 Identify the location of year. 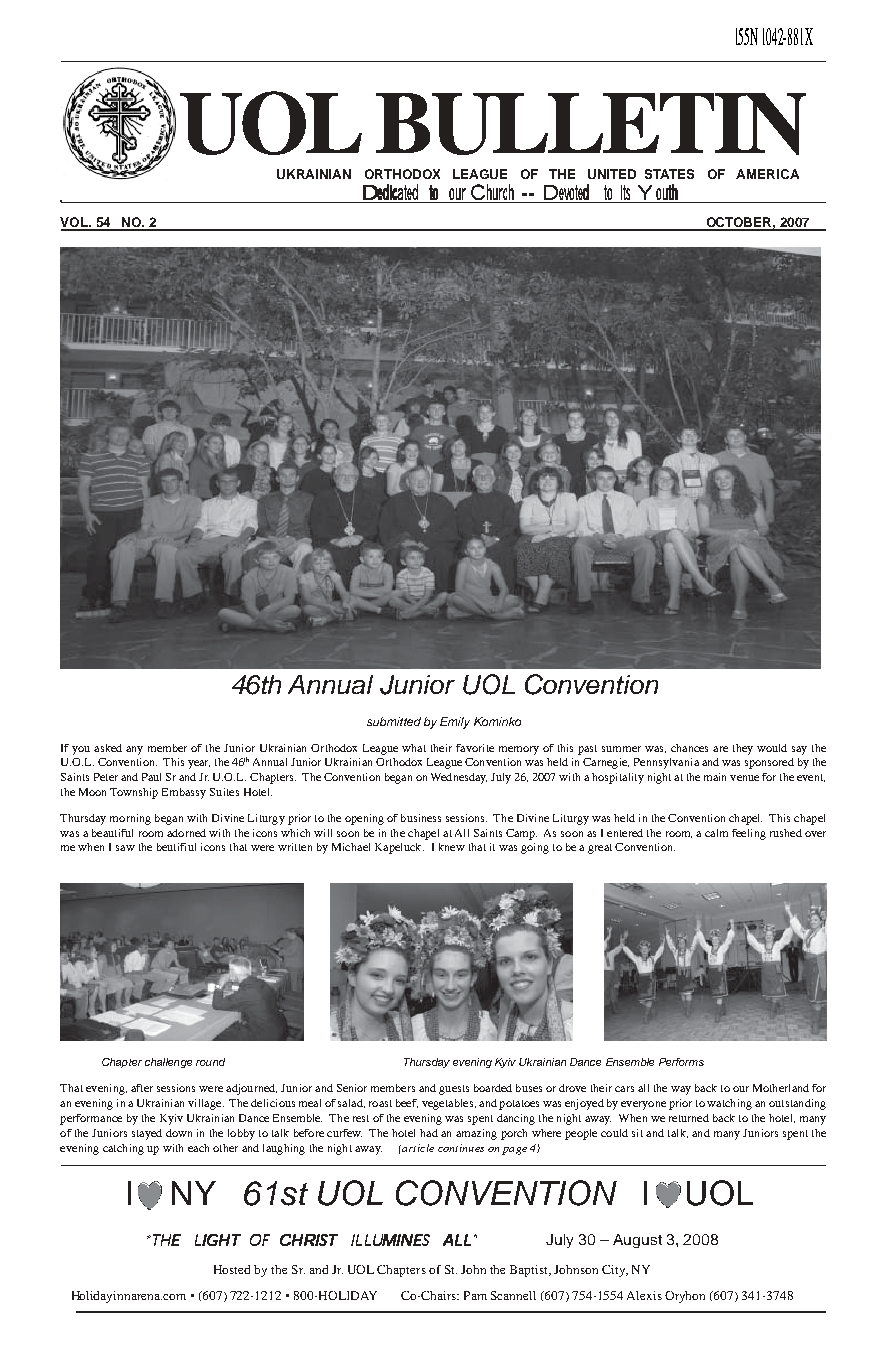
(199, 764).
